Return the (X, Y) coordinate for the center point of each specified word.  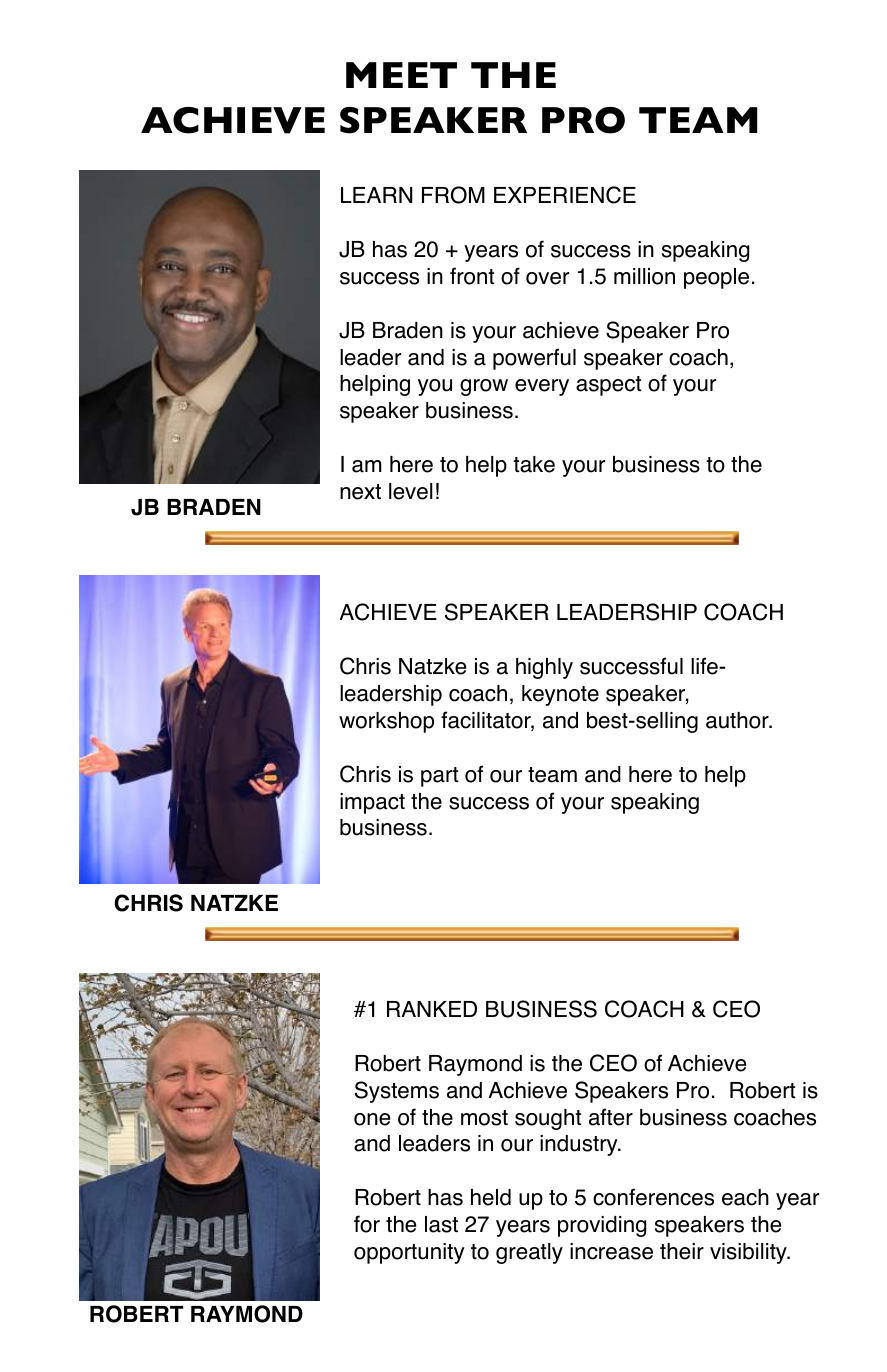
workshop (386, 722)
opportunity (409, 1253)
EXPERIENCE (565, 195)
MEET (401, 75)
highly (544, 668)
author (738, 720)
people (716, 278)
